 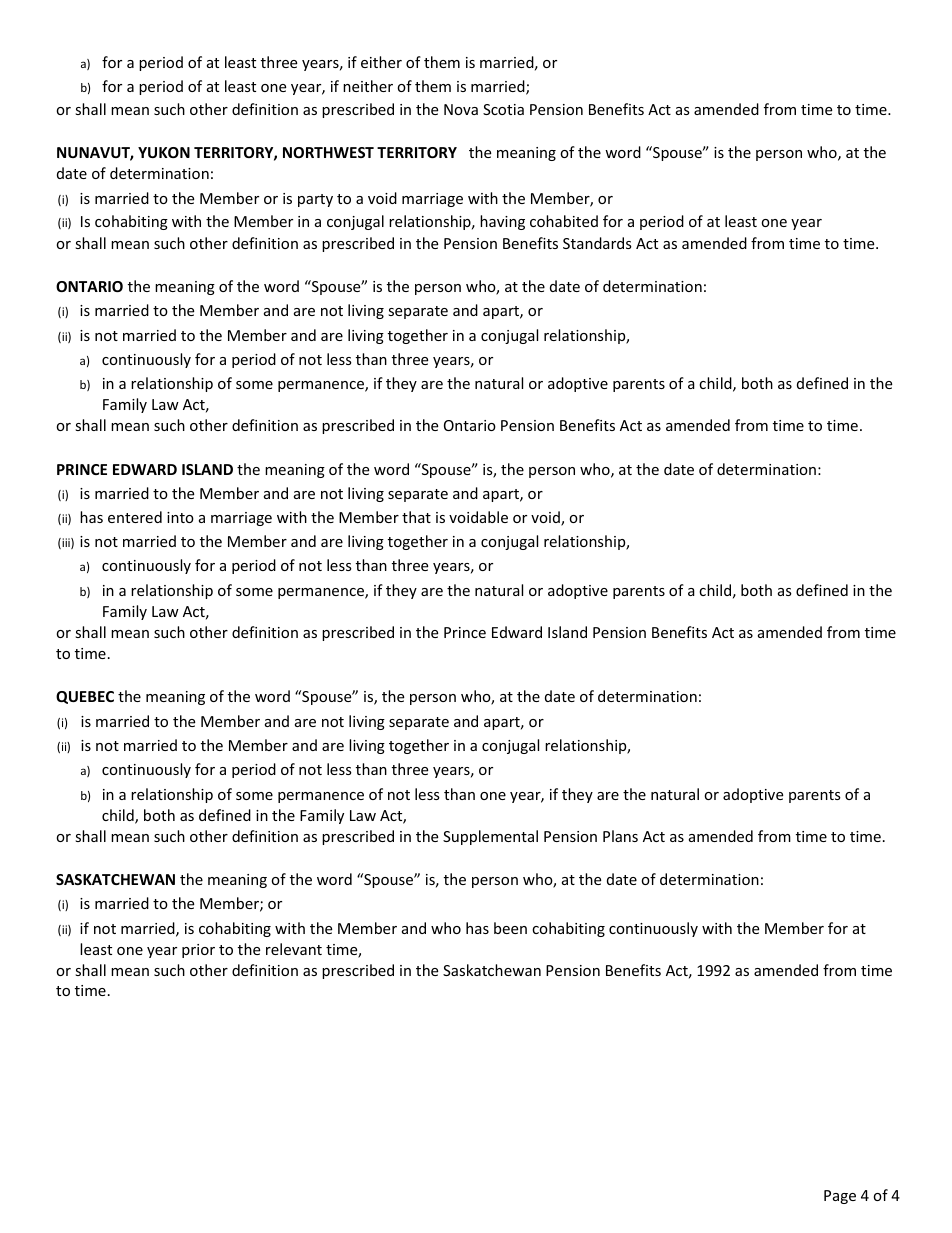 What do you see at coordinates (597, 243) in the screenshot?
I see `Standards` at bounding box center [597, 243].
